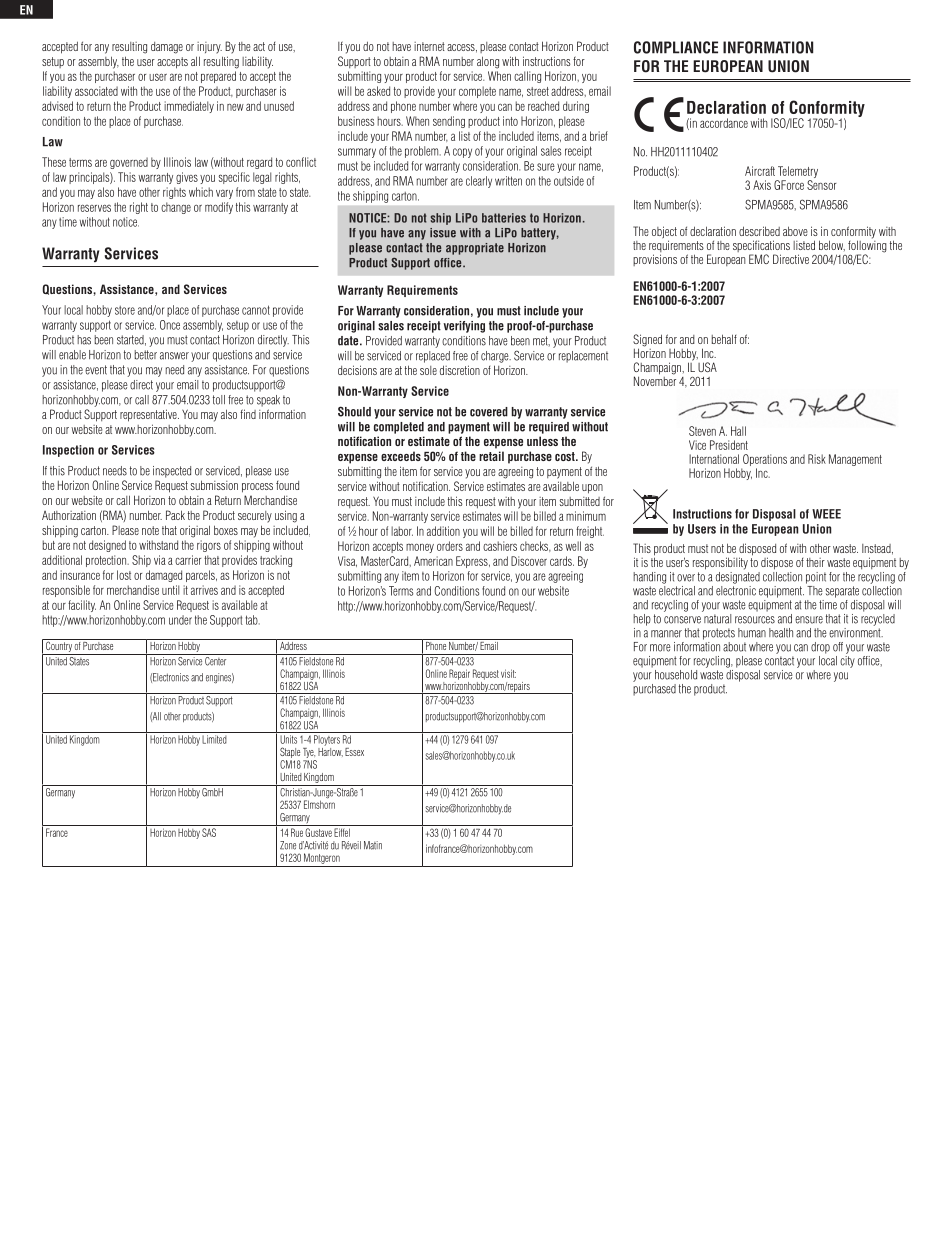 The width and height of the page is (952, 1233). I want to click on retail, so click(491, 456).
